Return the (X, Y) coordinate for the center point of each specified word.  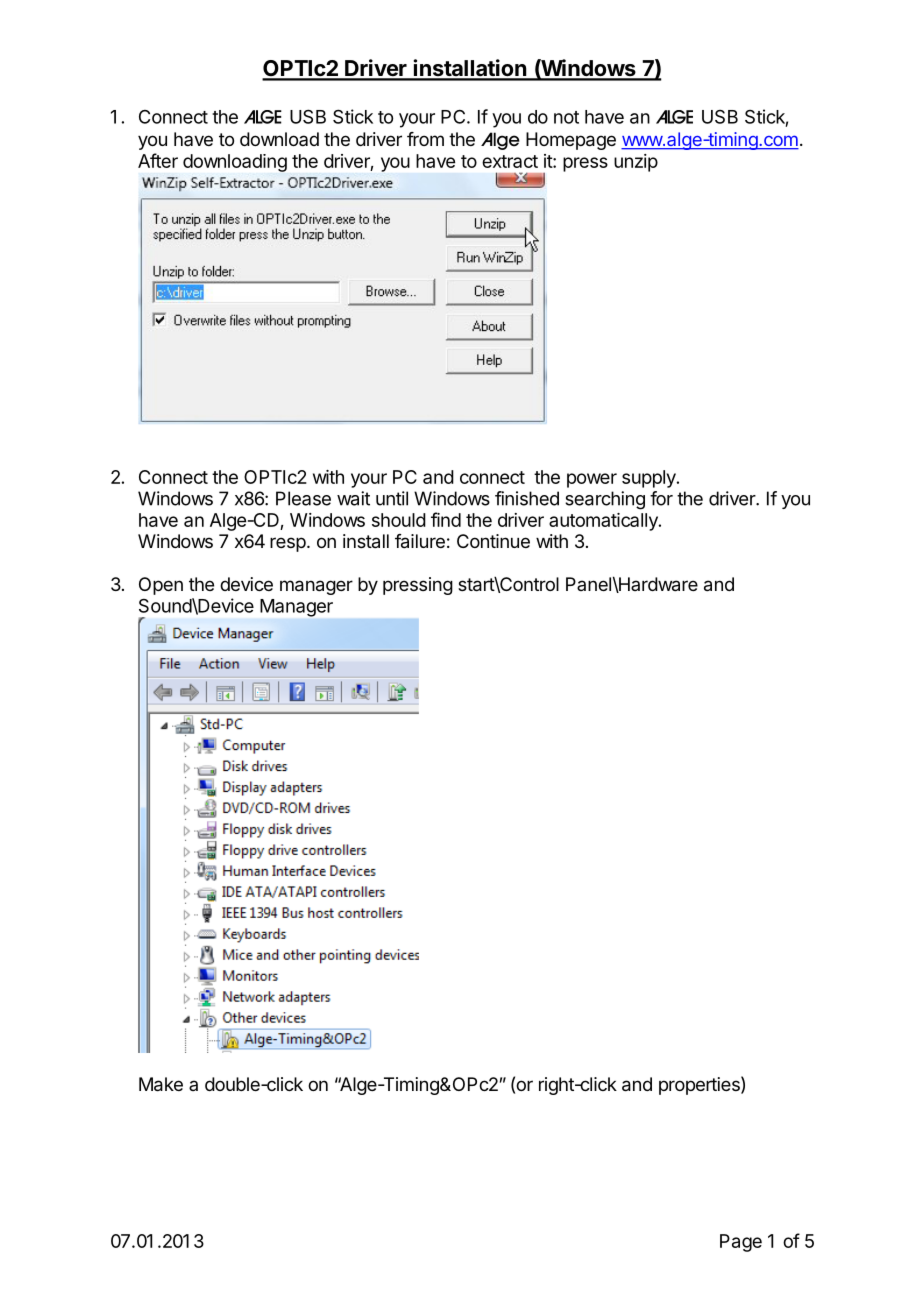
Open (161, 586)
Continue (493, 541)
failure (420, 541)
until (392, 498)
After (158, 160)
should (399, 520)
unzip (636, 163)
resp (288, 544)
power (592, 480)
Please (303, 498)
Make (161, 1084)
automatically (604, 522)
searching (605, 500)
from (425, 139)
